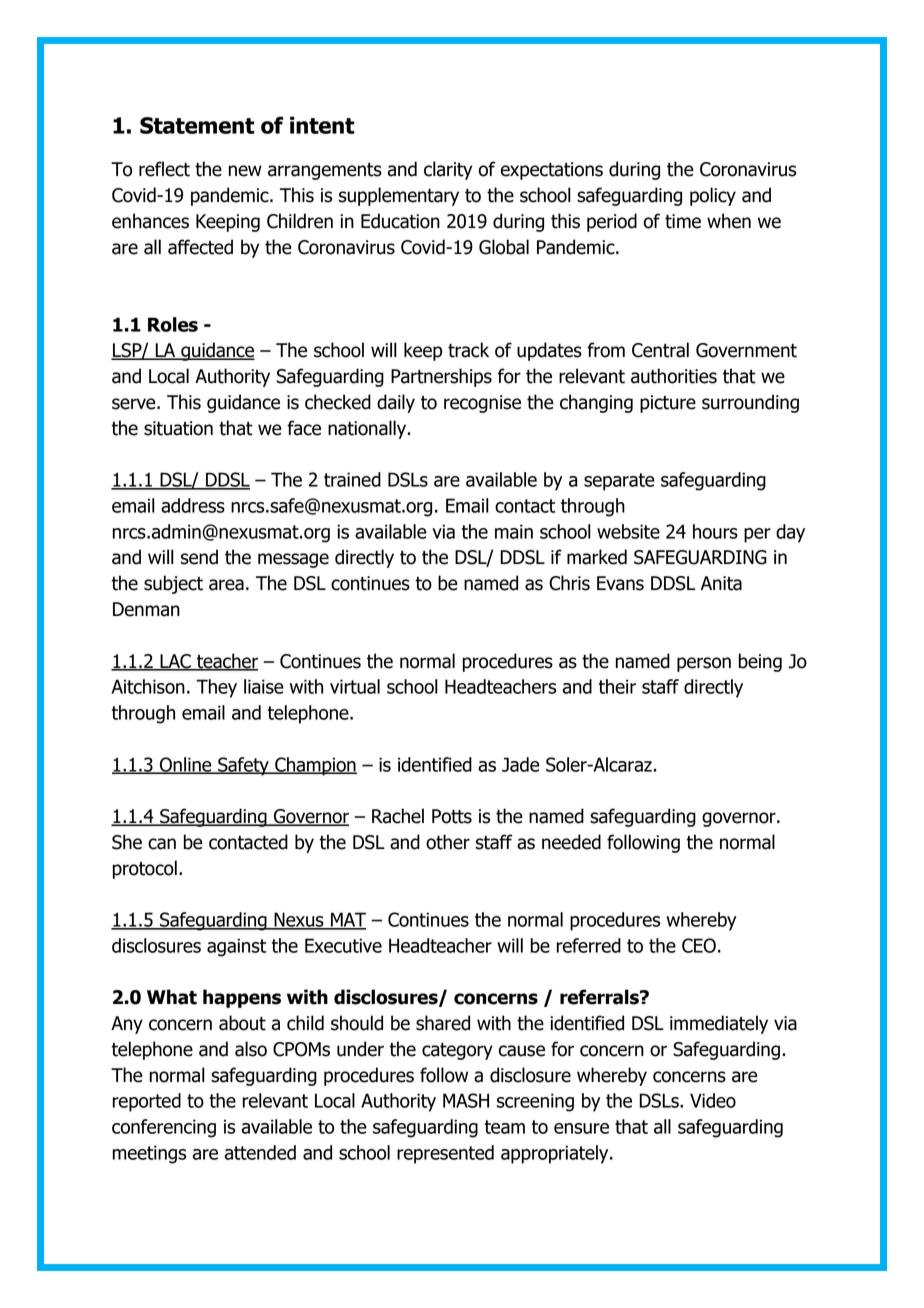 This page has width=924, height=1308. I want to click on virtual, so click(355, 686).
